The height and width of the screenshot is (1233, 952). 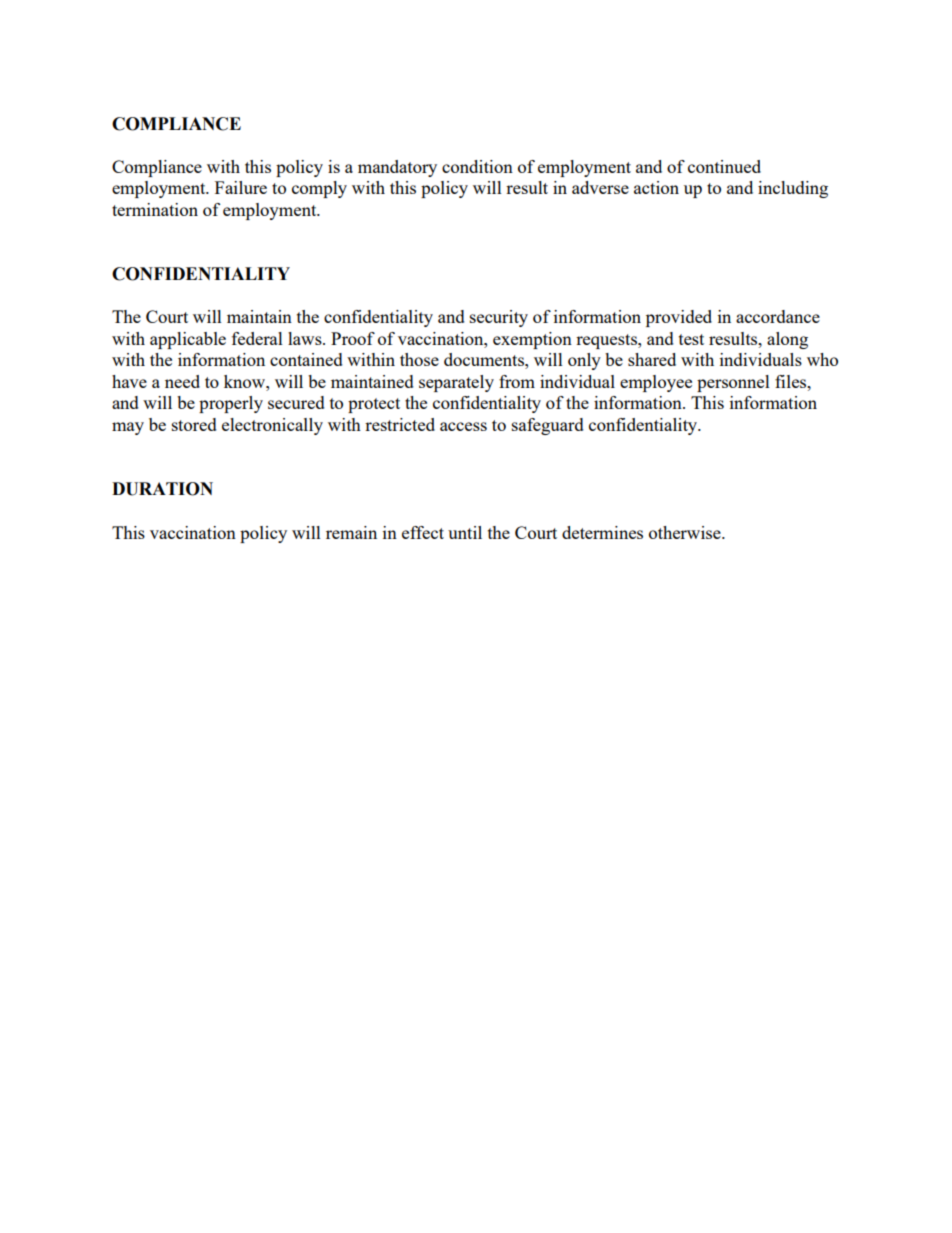 What do you see at coordinates (465, 532) in the screenshot?
I see `until` at bounding box center [465, 532].
